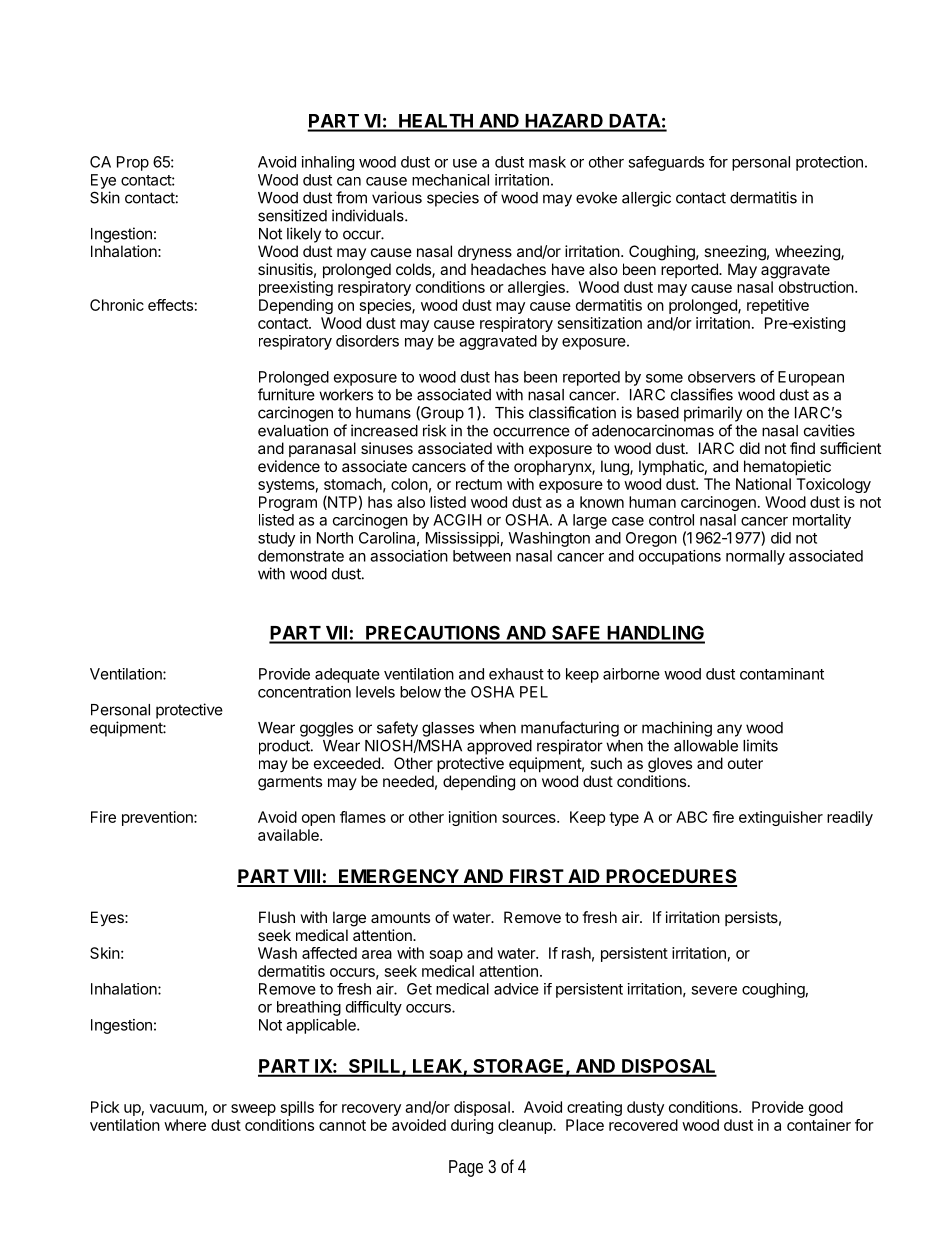 The image size is (952, 1233). Describe the element at coordinates (304, 692) in the image. I see `concentration` at that location.
